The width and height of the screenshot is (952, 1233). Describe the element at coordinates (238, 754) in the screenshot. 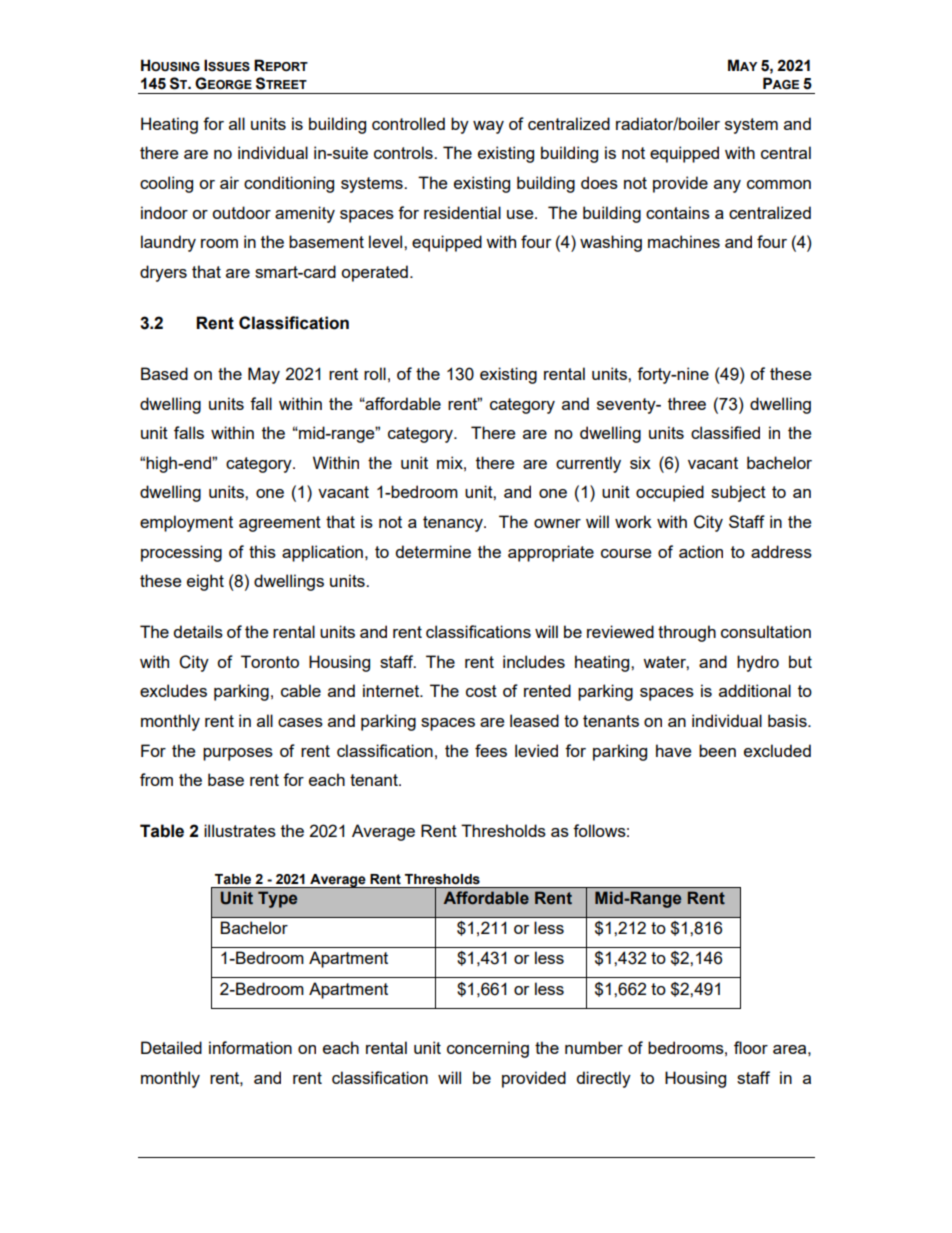

I see `purposes` at that location.
